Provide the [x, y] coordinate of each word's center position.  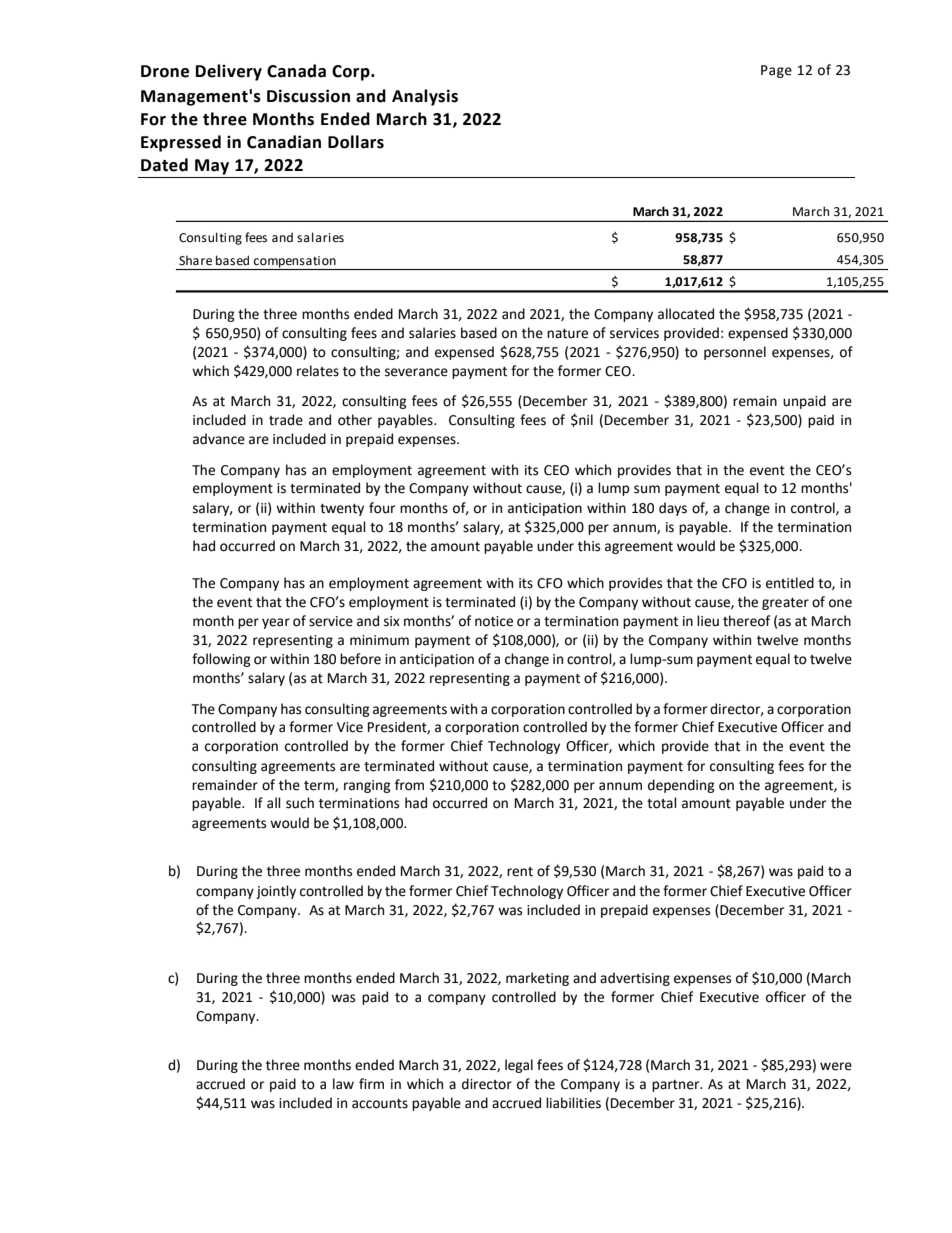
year [276, 623]
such [300, 803]
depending [681, 786]
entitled [790, 583]
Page [776, 71]
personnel [735, 353]
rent [520, 872]
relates [318, 371]
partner [677, 1086]
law [343, 1084]
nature [567, 334]
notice [494, 621]
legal [519, 1066]
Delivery [229, 72]
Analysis [425, 97]
